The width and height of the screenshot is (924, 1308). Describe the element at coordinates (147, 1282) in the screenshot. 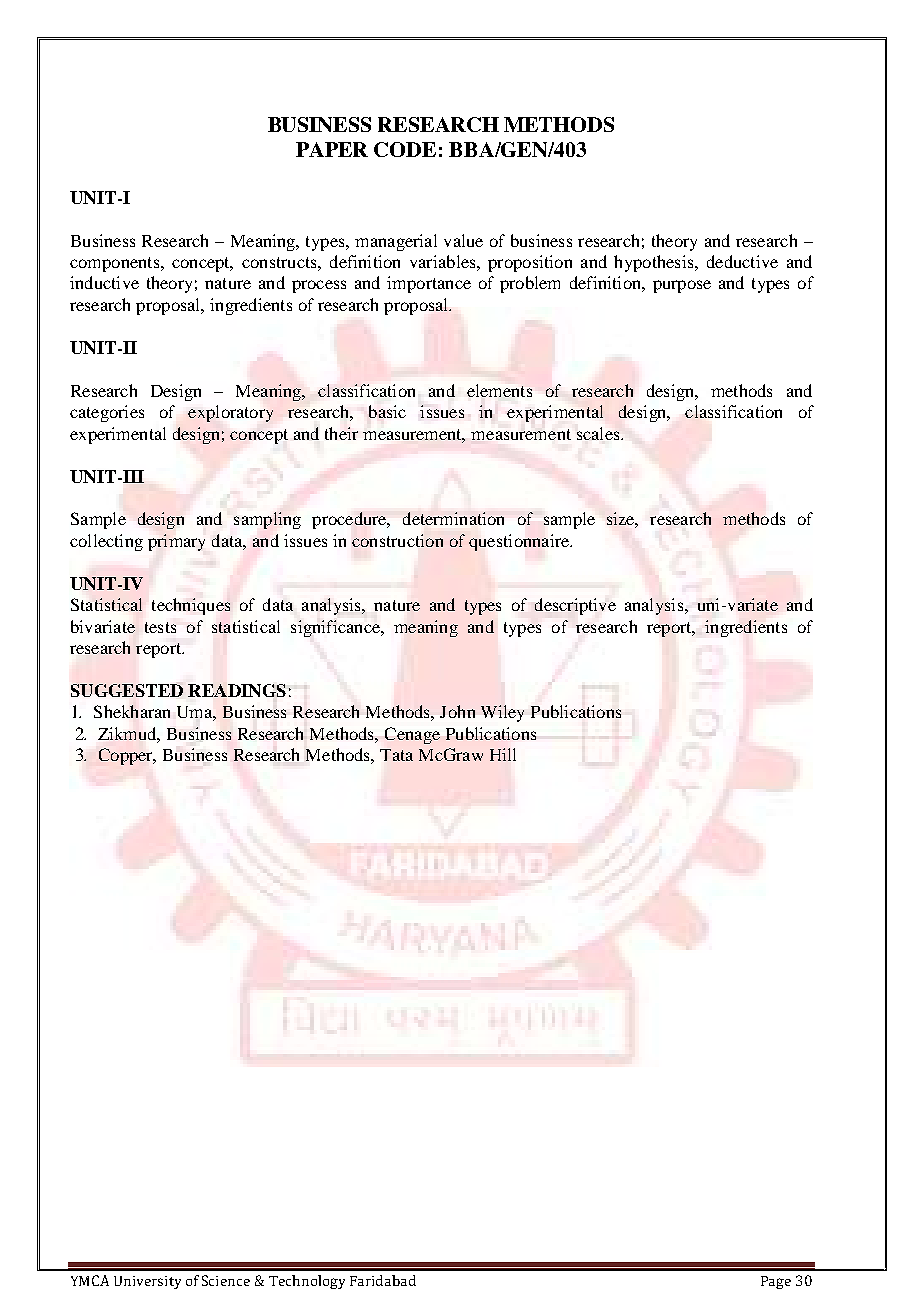

I see `University` at that location.
